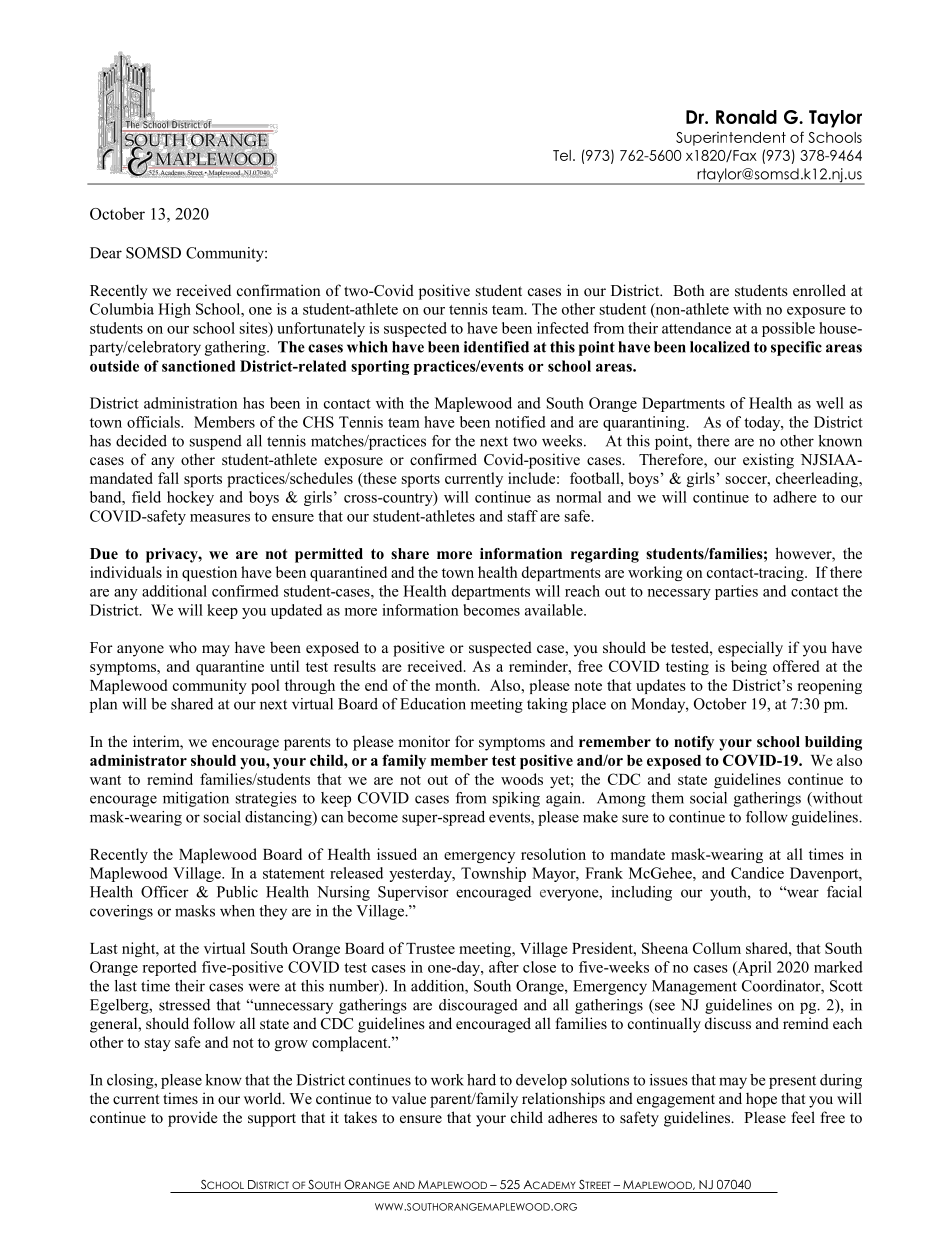 The width and height of the screenshot is (952, 1233). Describe the element at coordinates (496, 347) in the screenshot. I see `identified` at that location.
